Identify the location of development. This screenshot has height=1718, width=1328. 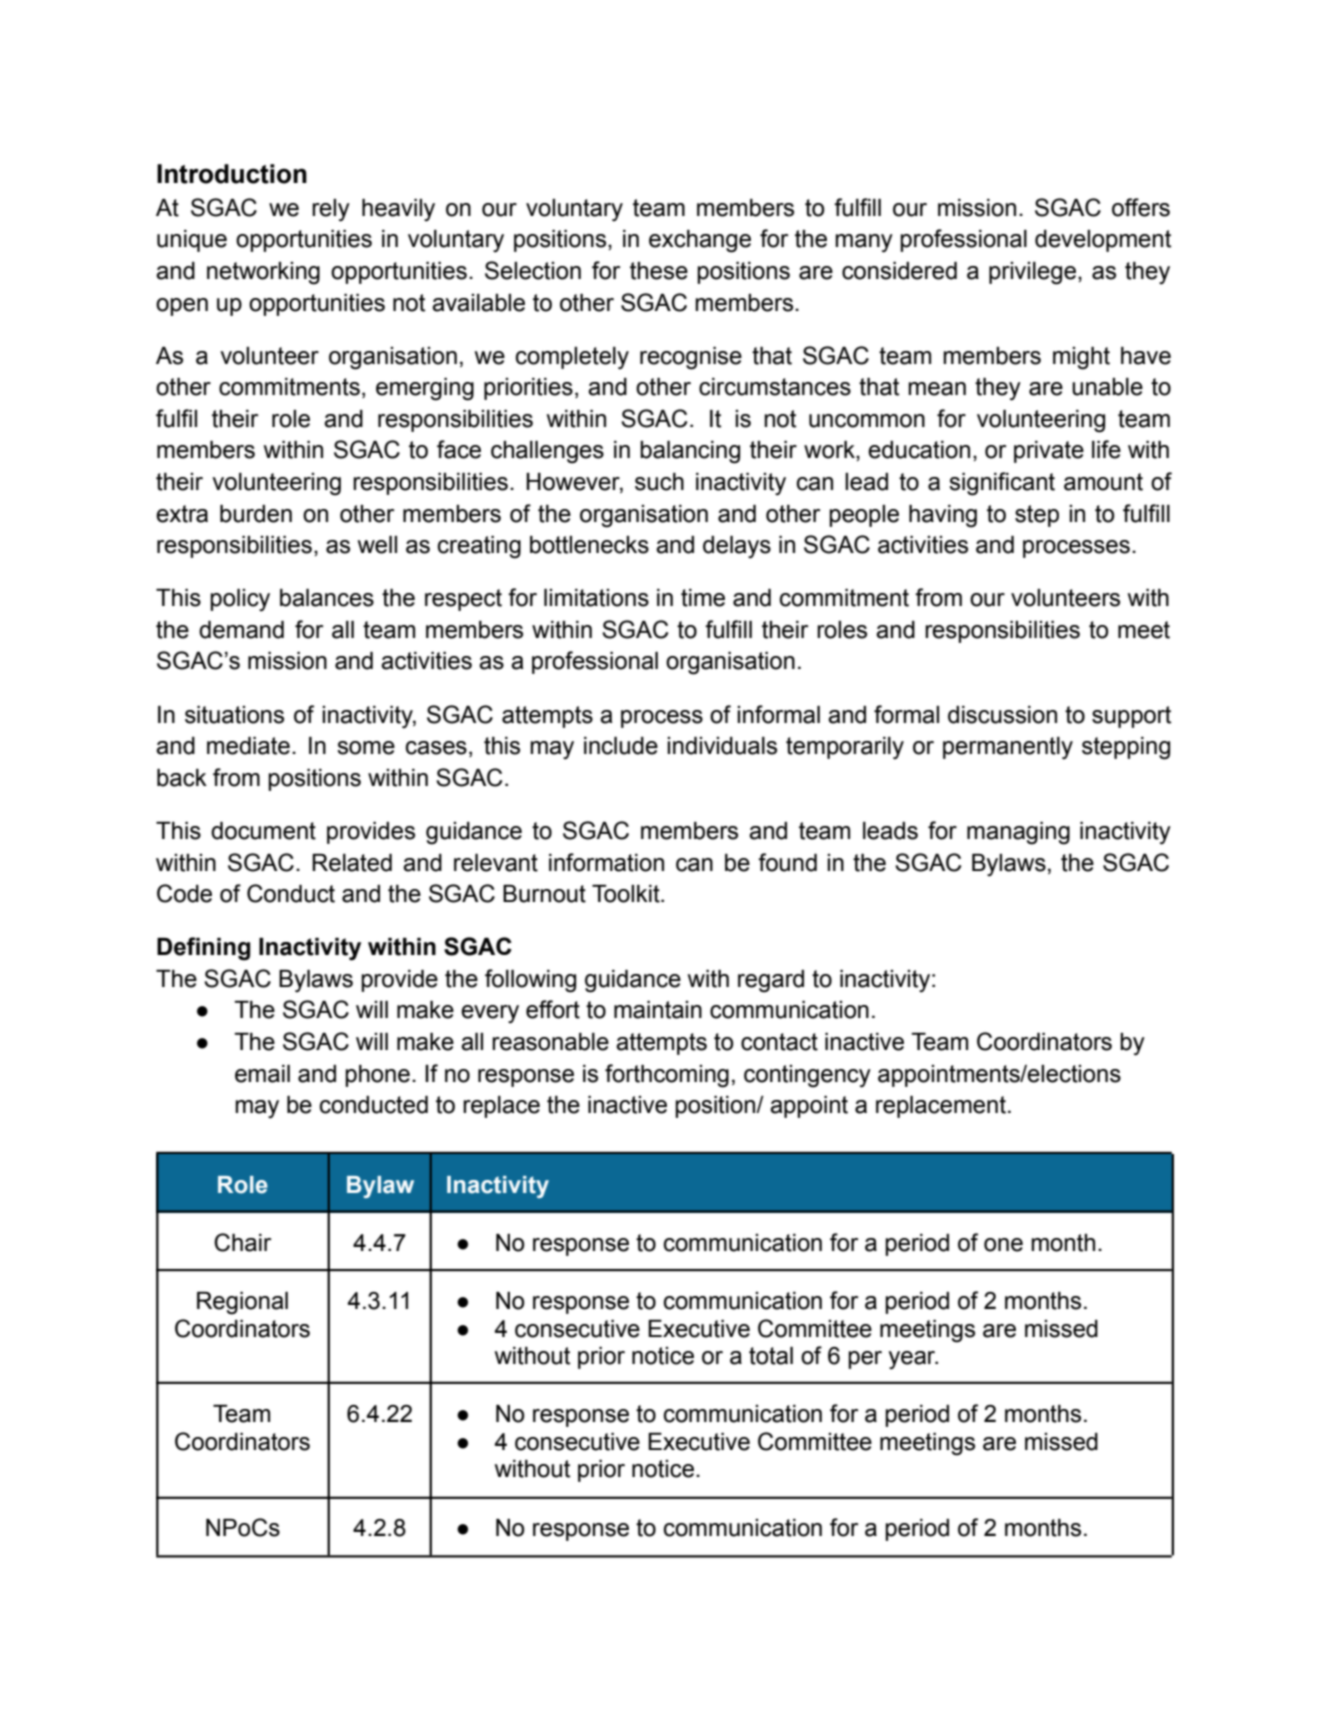
(1103, 241).
